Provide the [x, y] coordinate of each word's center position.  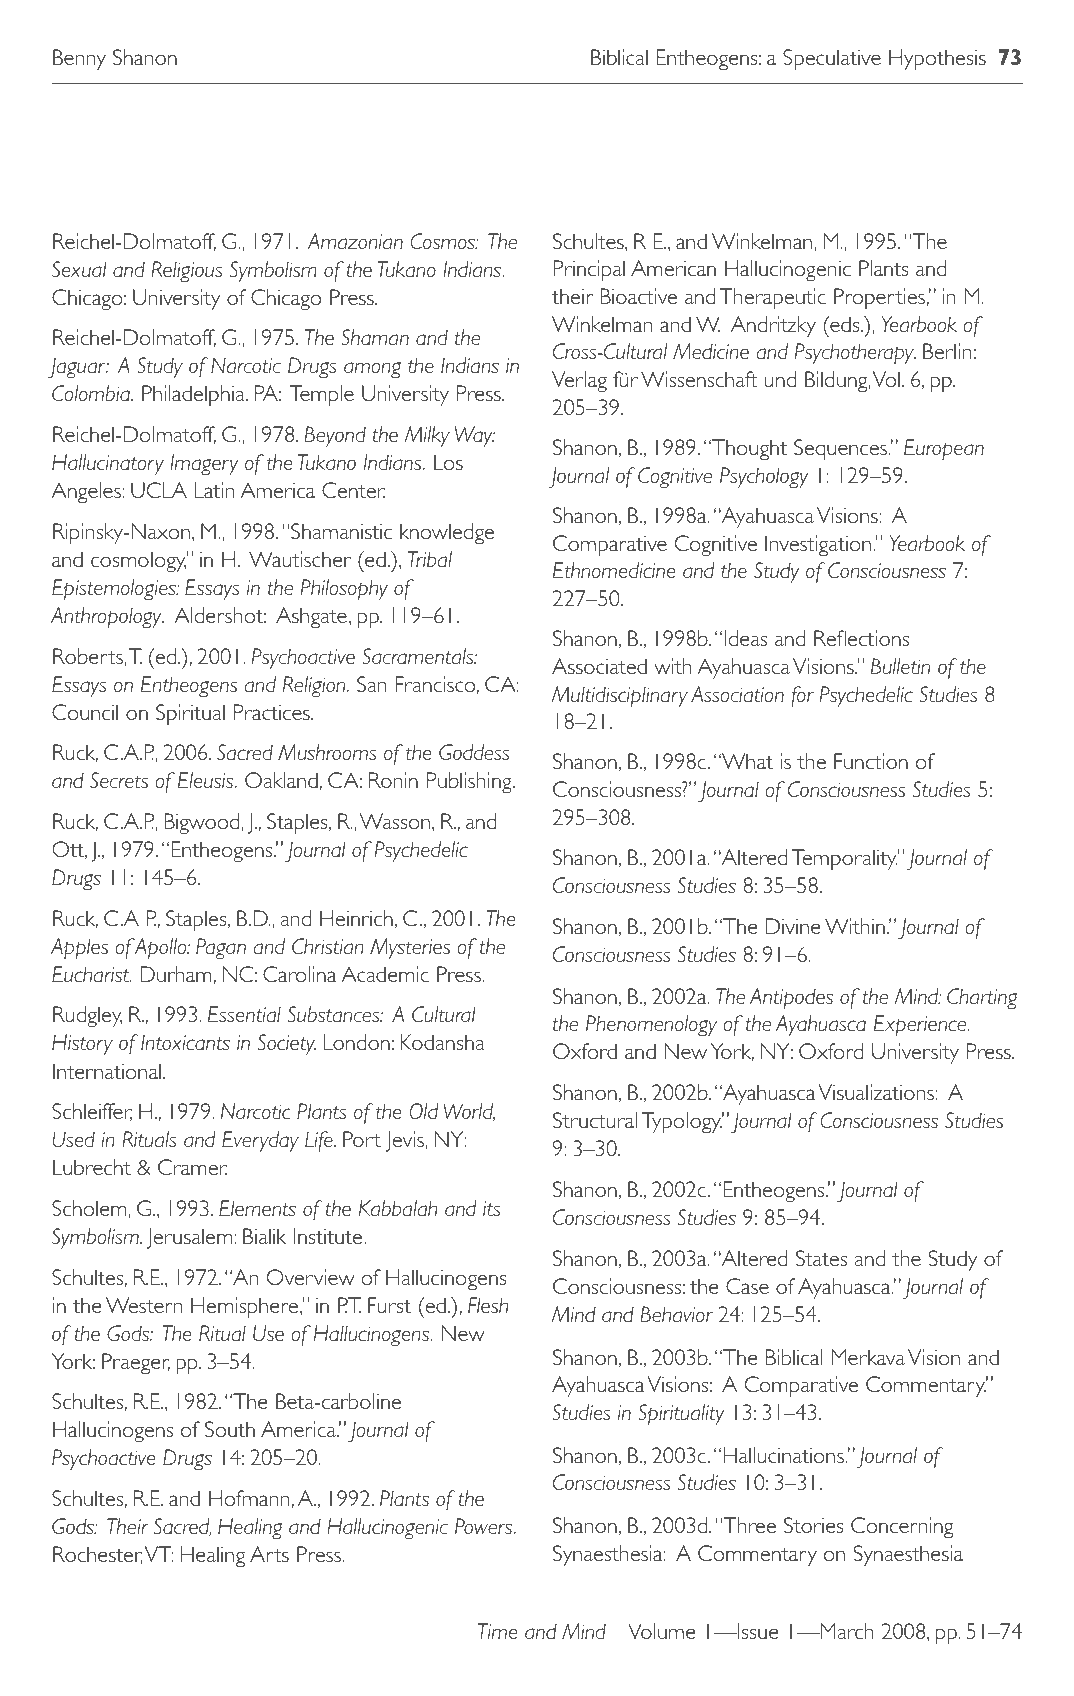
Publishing [470, 782]
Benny [79, 59]
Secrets [119, 780]
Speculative [832, 59]
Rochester [98, 1555]
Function [871, 761]
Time [497, 1631]
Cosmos [443, 241]
